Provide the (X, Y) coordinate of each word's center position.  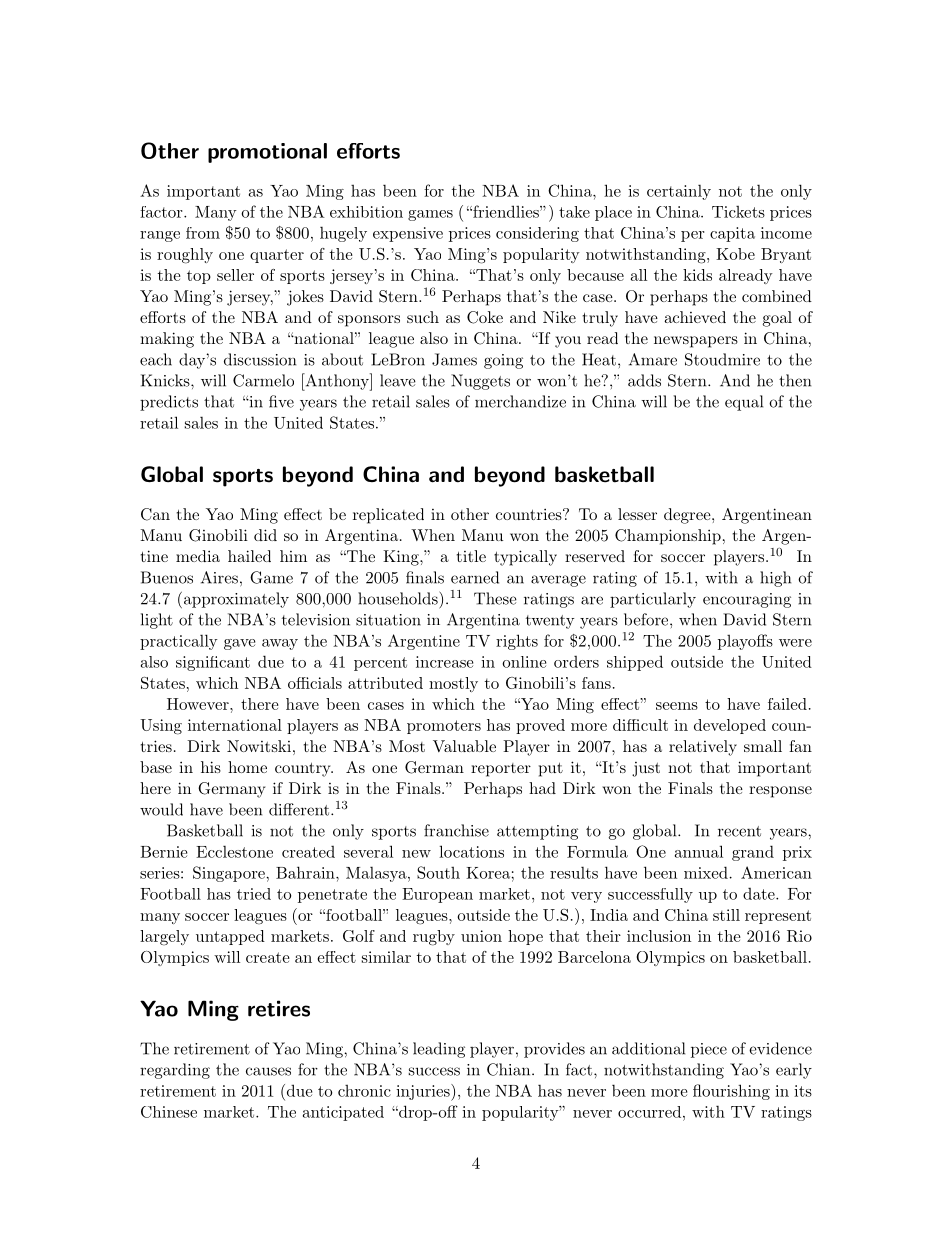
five (281, 401)
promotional (267, 153)
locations (471, 851)
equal (744, 403)
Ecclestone (234, 851)
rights (517, 642)
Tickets (738, 212)
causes (268, 1071)
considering (537, 234)
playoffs (745, 642)
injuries (424, 1092)
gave (239, 644)
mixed (706, 872)
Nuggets (480, 382)
